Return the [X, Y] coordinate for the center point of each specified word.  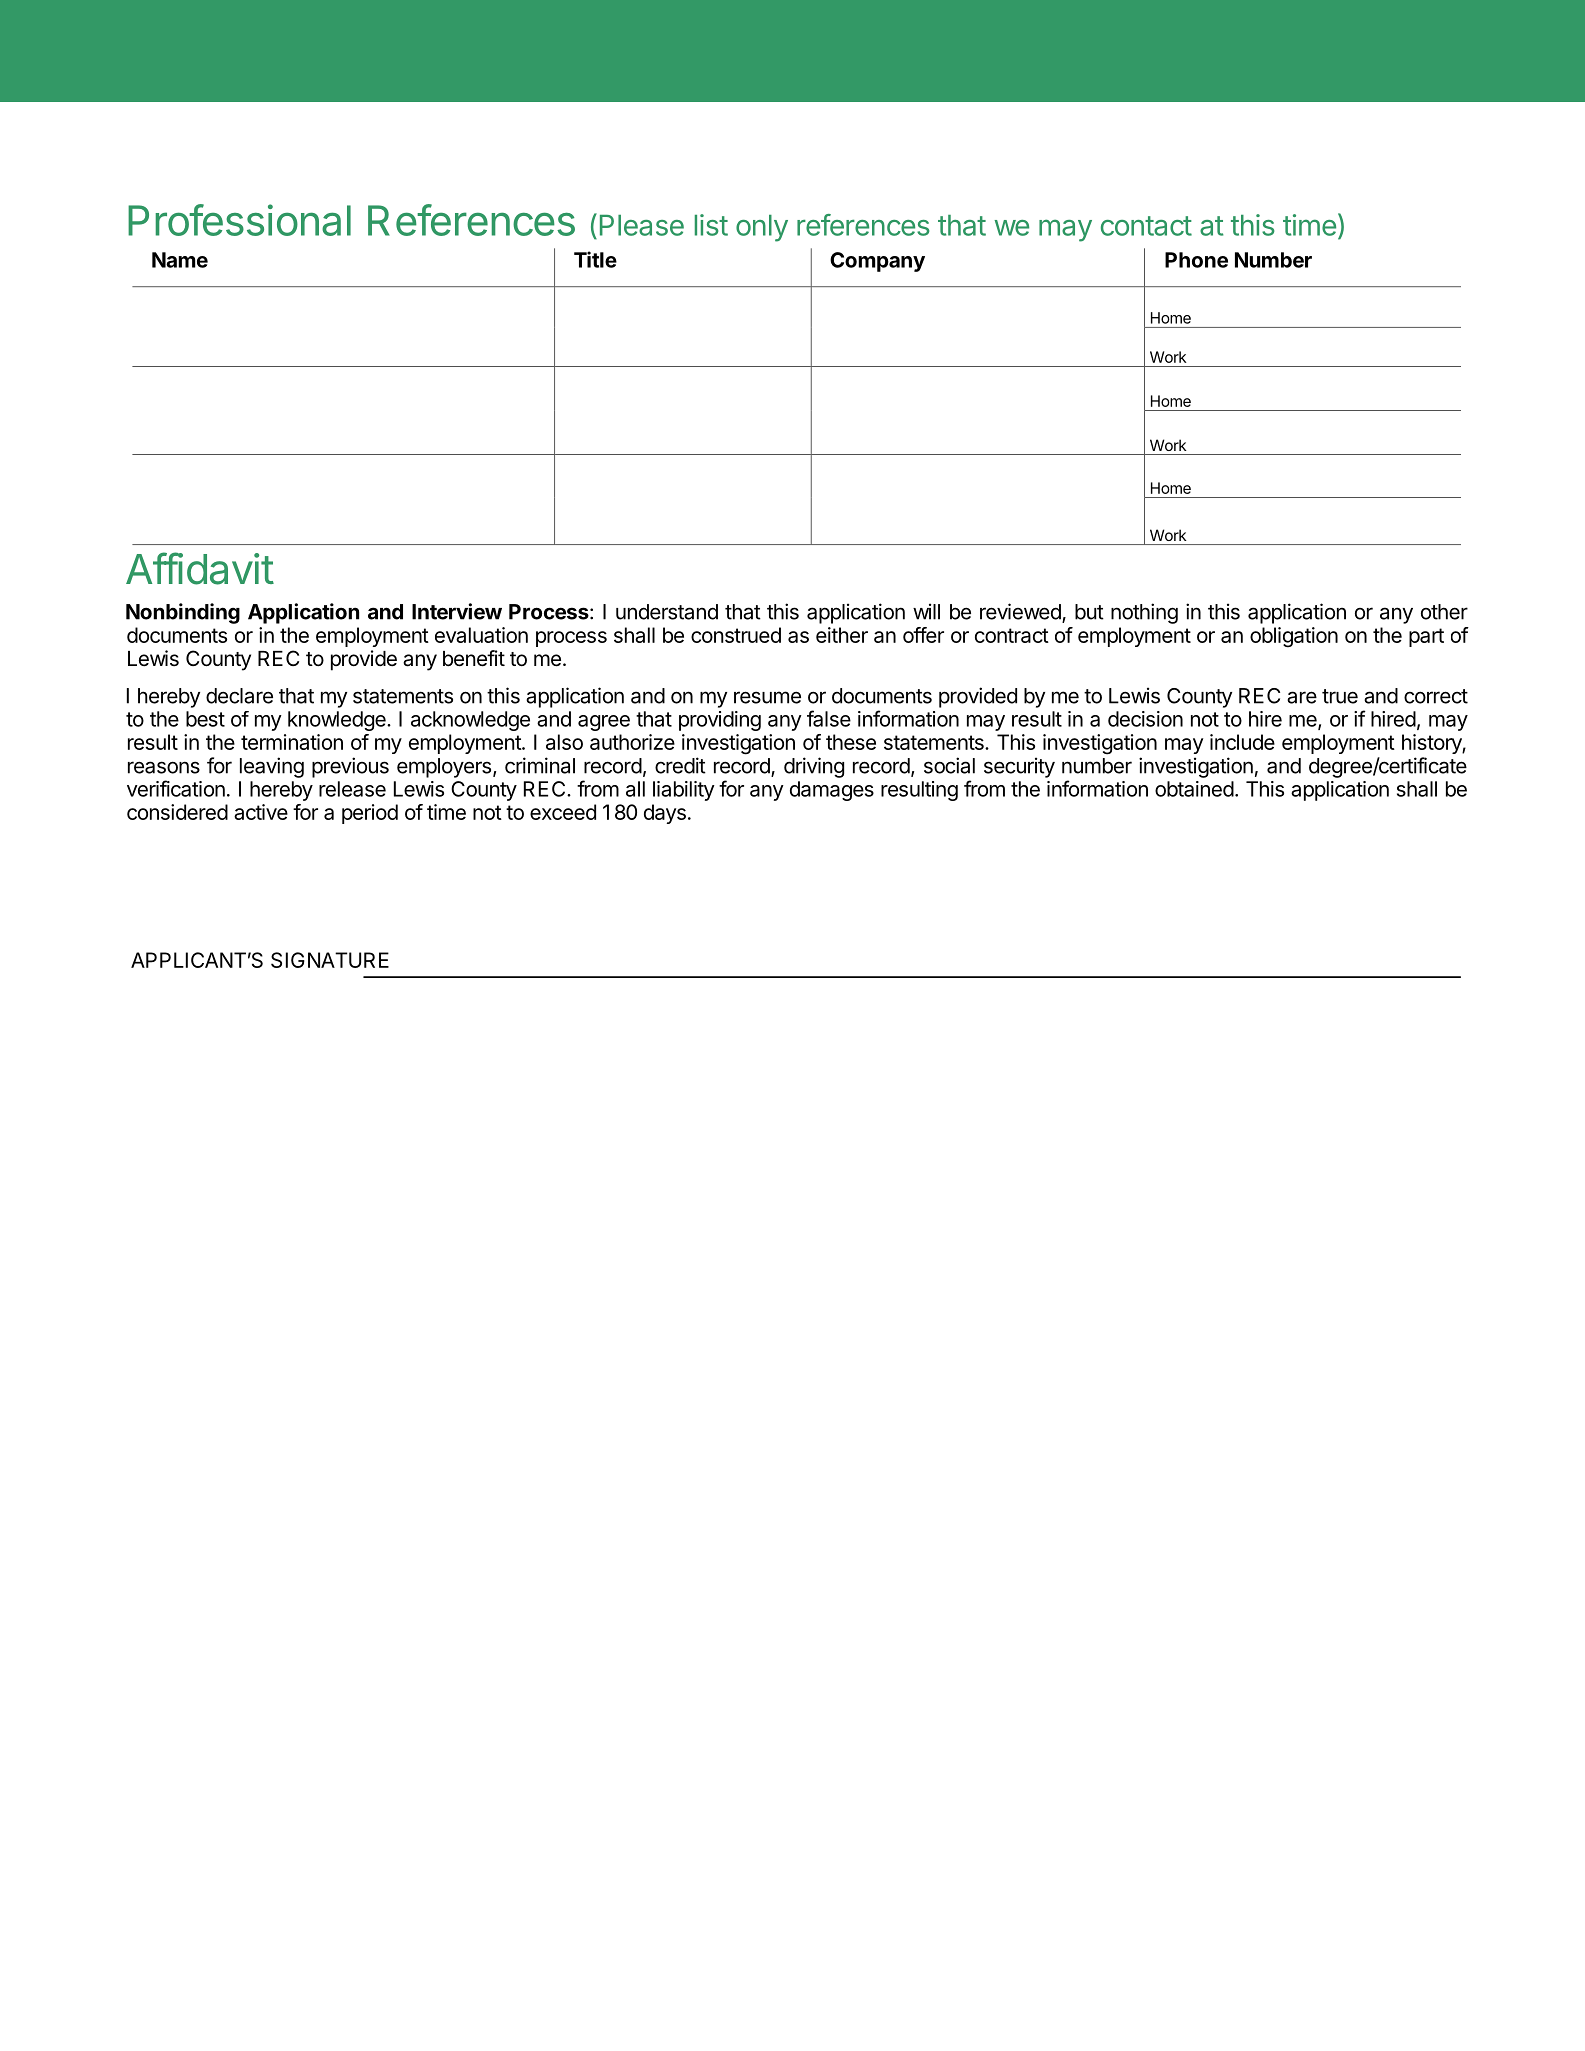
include [1242, 742]
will [926, 611]
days [665, 814]
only [762, 228]
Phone [1196, 260]
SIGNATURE [330, 960]
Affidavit [200, 568]
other [1444, 612]
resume [767, 697]
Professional [239, 220]
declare [239, 696]
